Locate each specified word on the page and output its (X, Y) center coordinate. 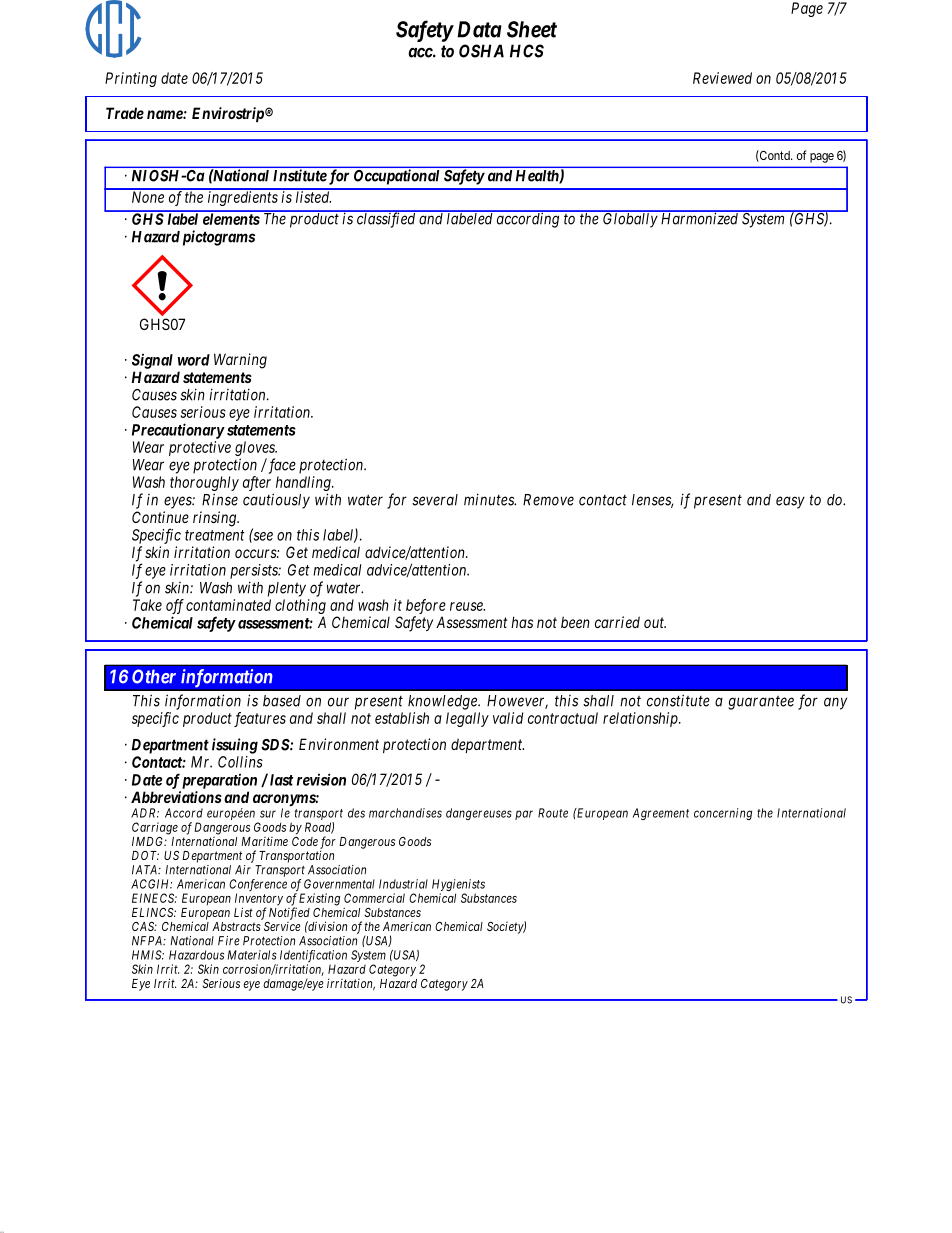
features (260, 719)
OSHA (481, 51)
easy (790, 502)
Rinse (220, 499)
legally (467, 719)
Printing (131, 79)
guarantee (761, 703)
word (194, 360)
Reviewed (722, 78)
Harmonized (699, 218)
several (435, 500)
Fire (229, 941)
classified (386, 219)
